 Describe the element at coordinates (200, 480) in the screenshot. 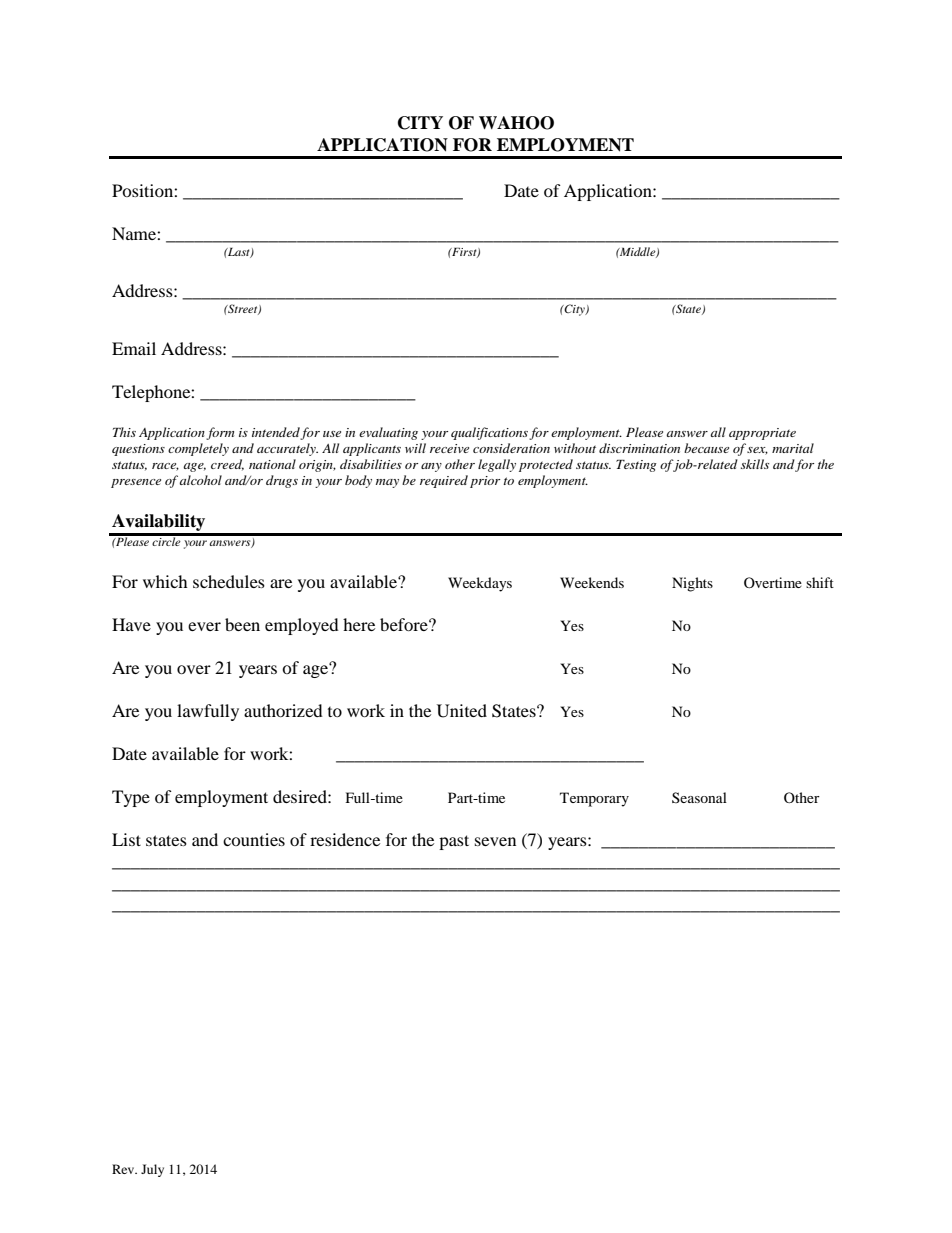

I see `alcohol` at that location.
